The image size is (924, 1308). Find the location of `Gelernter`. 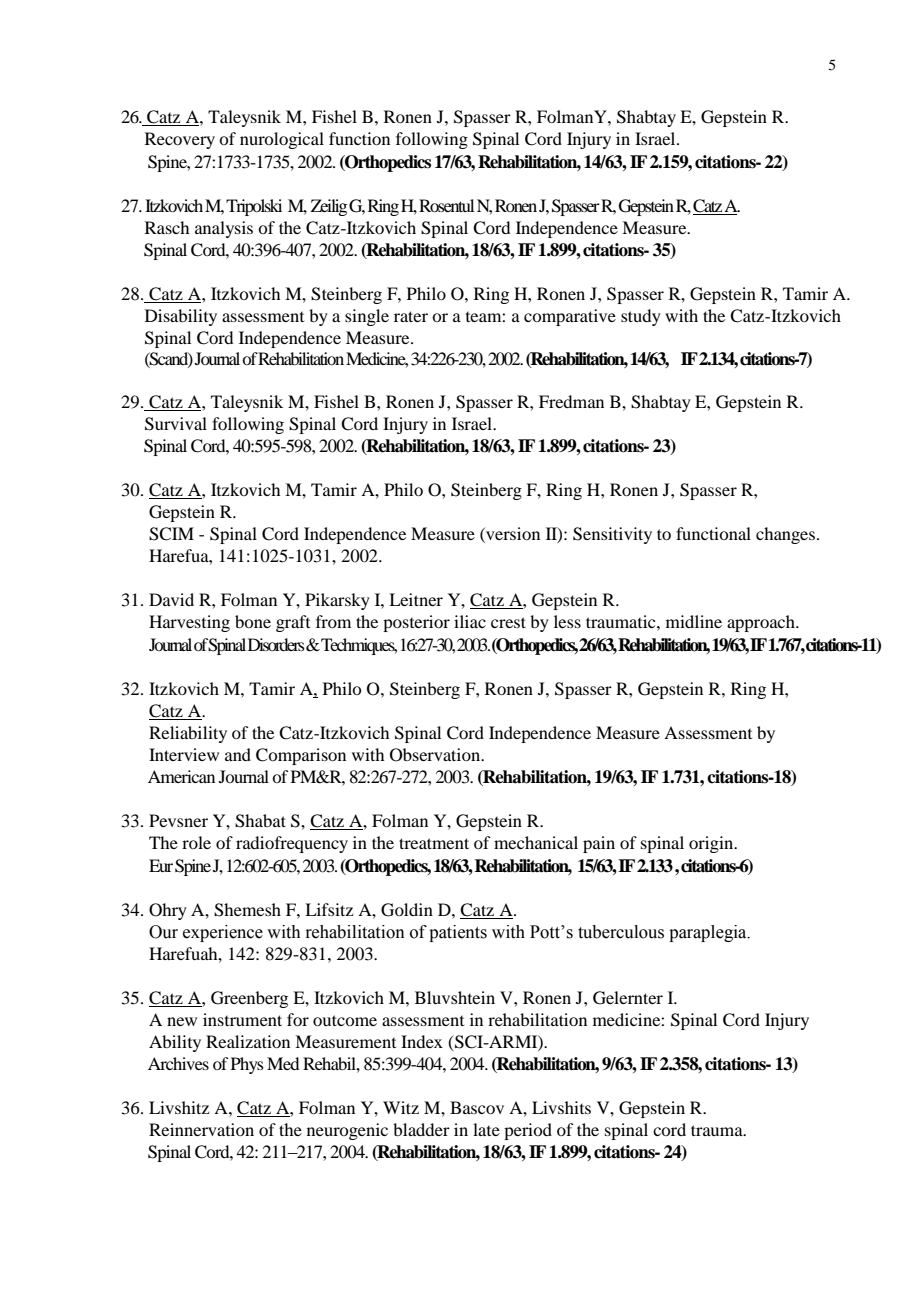

Gelernter is located at coordinates (628, 998).
